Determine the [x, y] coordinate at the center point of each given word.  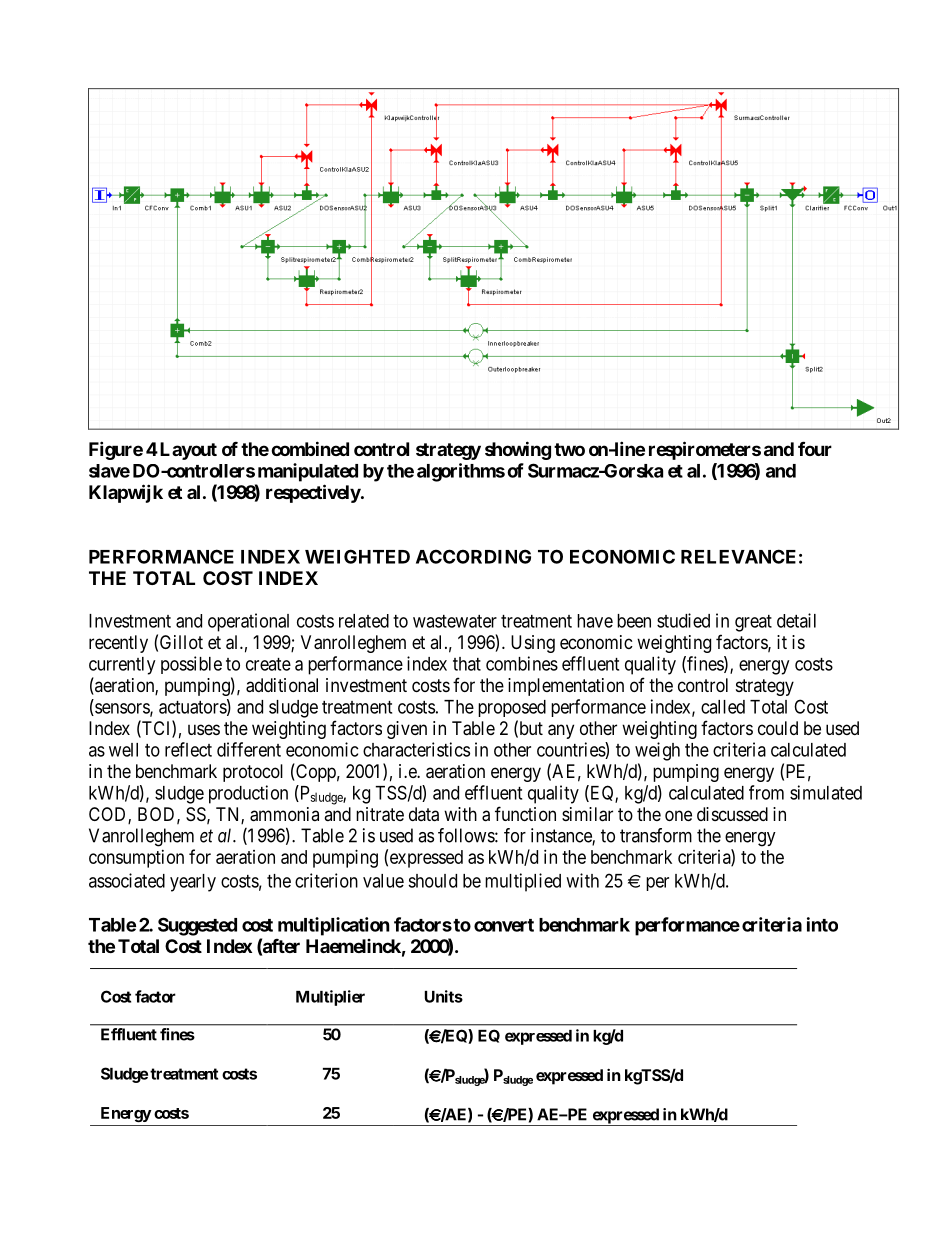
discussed [732, 814]
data [424, 814]
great [753, 623]
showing [518, 450]
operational [248, 622]
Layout [187, 451]
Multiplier [330, 998]
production [248, 794]
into [822, 924]
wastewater [455, 621]
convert [504, 925]
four [815, 448]
